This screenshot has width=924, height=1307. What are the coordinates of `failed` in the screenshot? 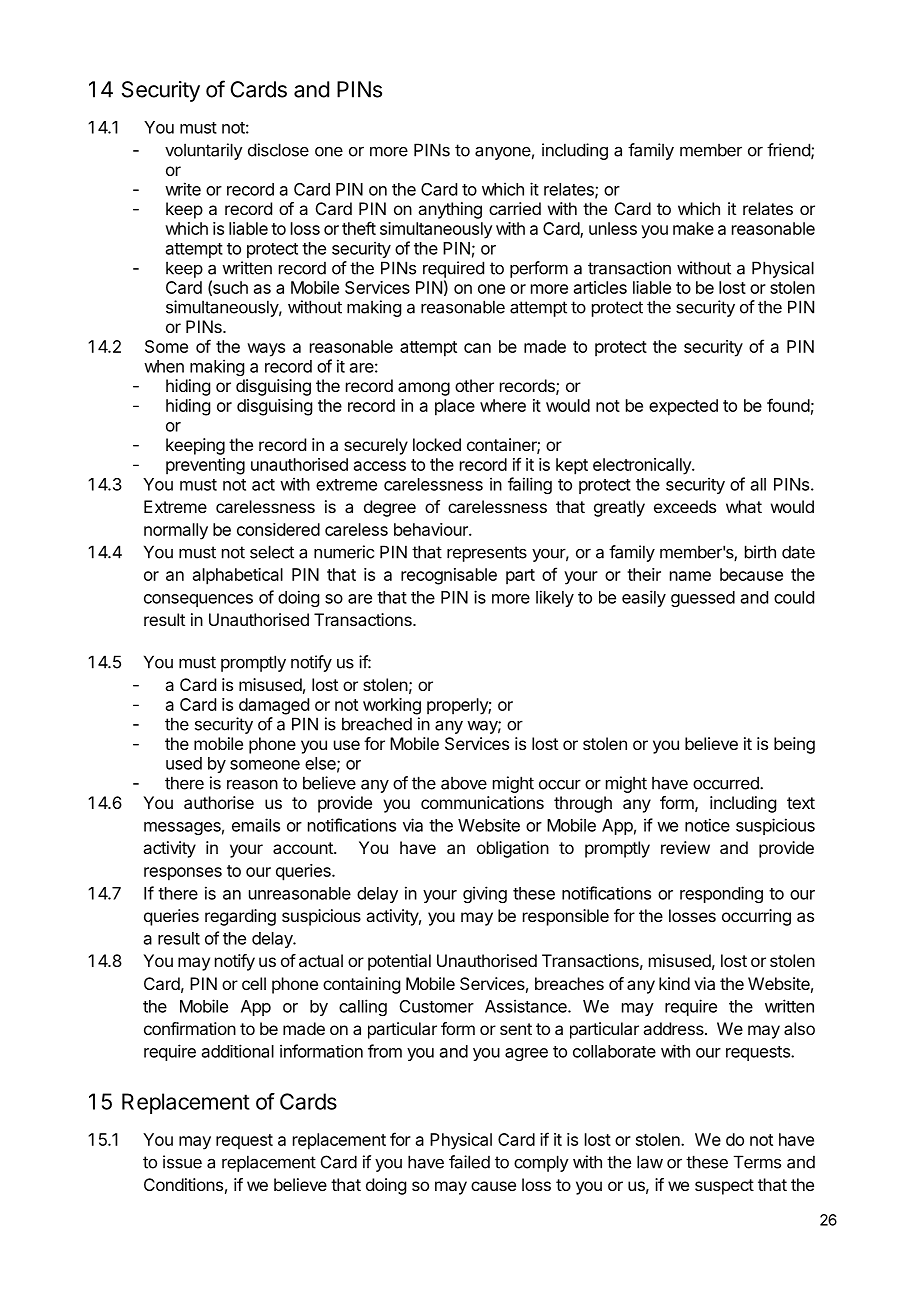 It's located at (469, 1162).
